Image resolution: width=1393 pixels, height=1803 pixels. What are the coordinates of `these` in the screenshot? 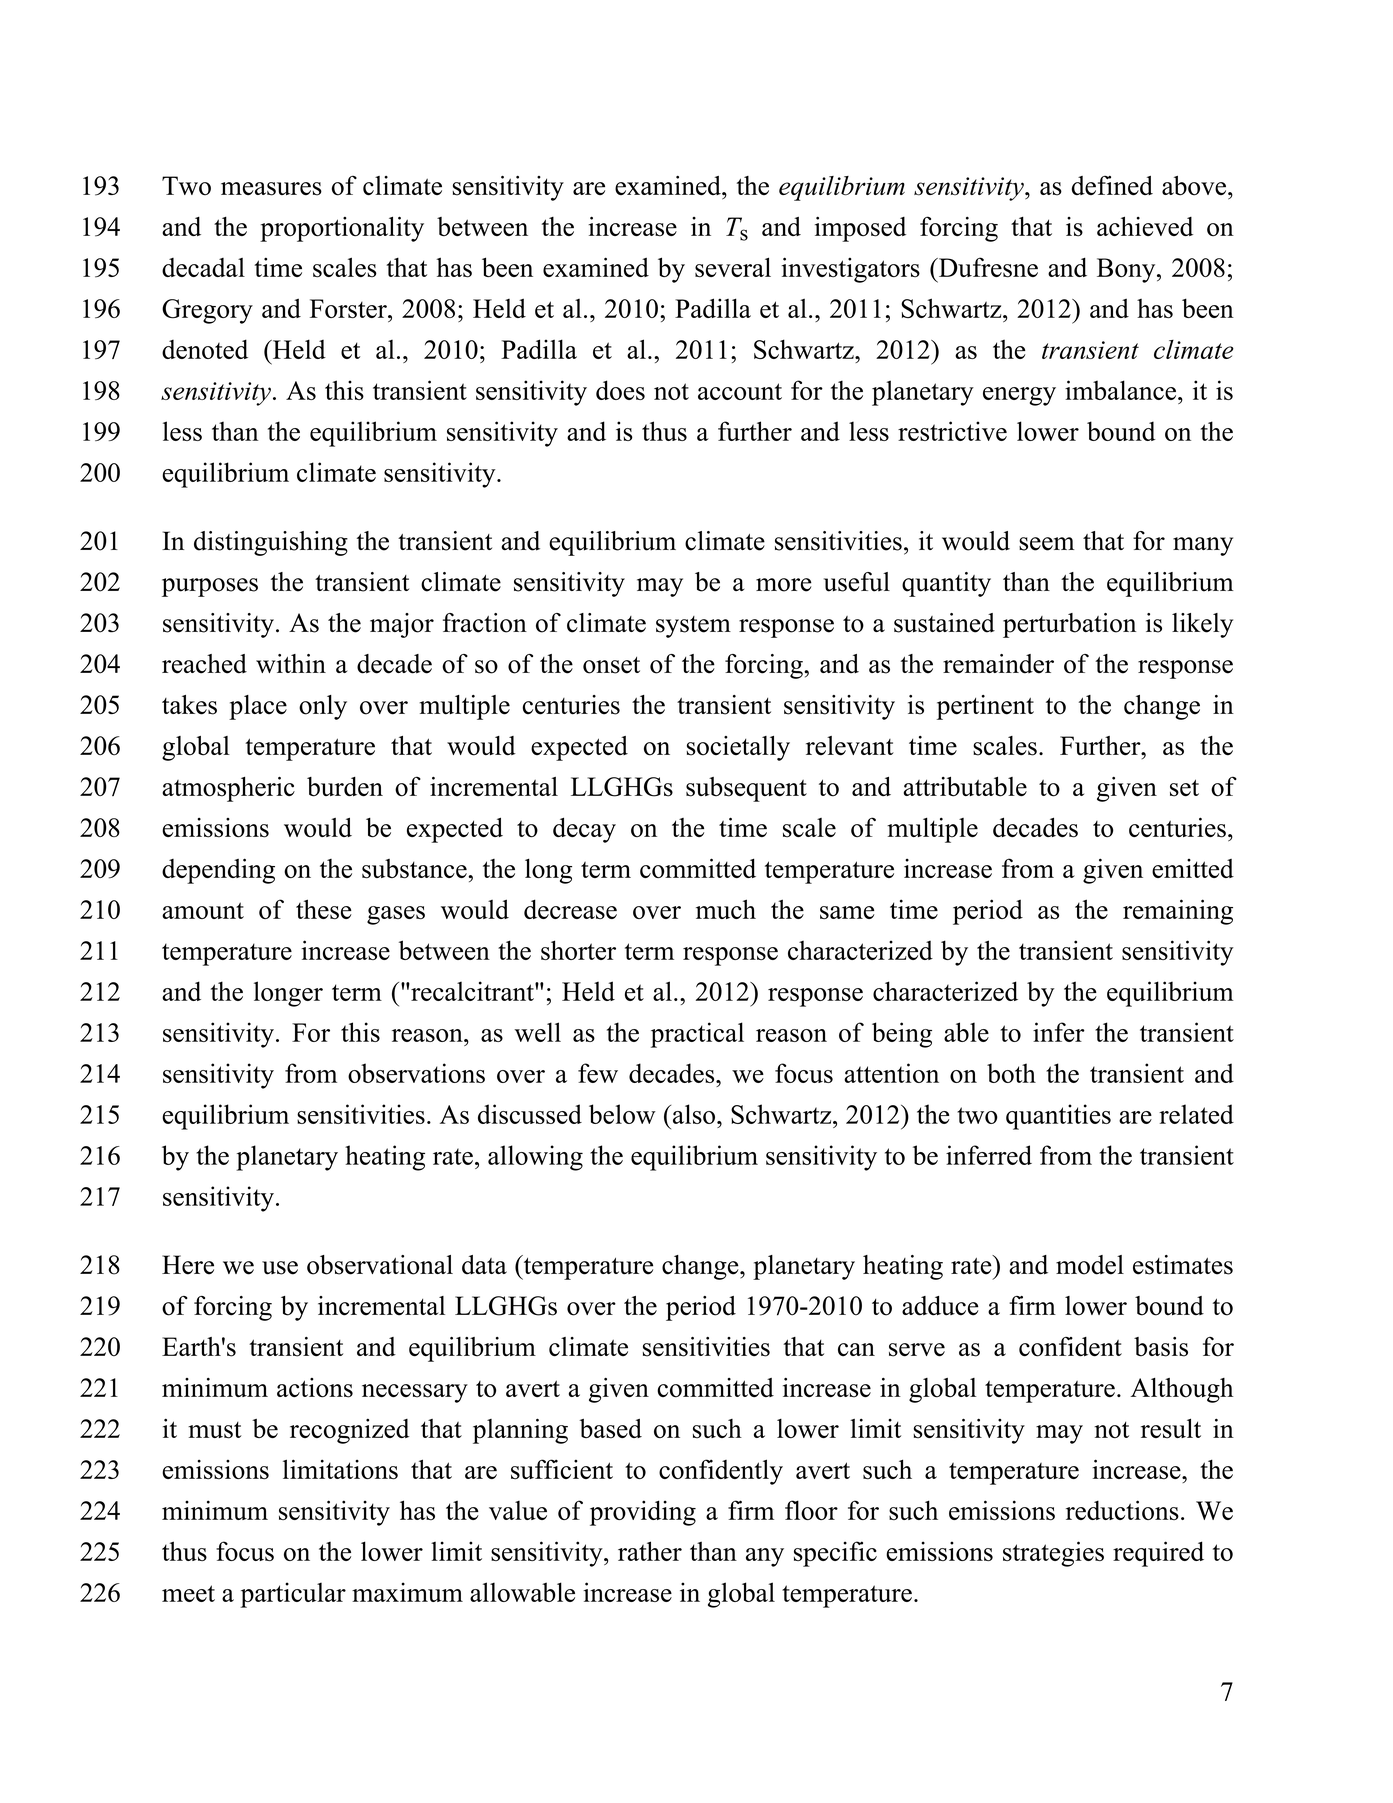 It's located at (324, 909).
